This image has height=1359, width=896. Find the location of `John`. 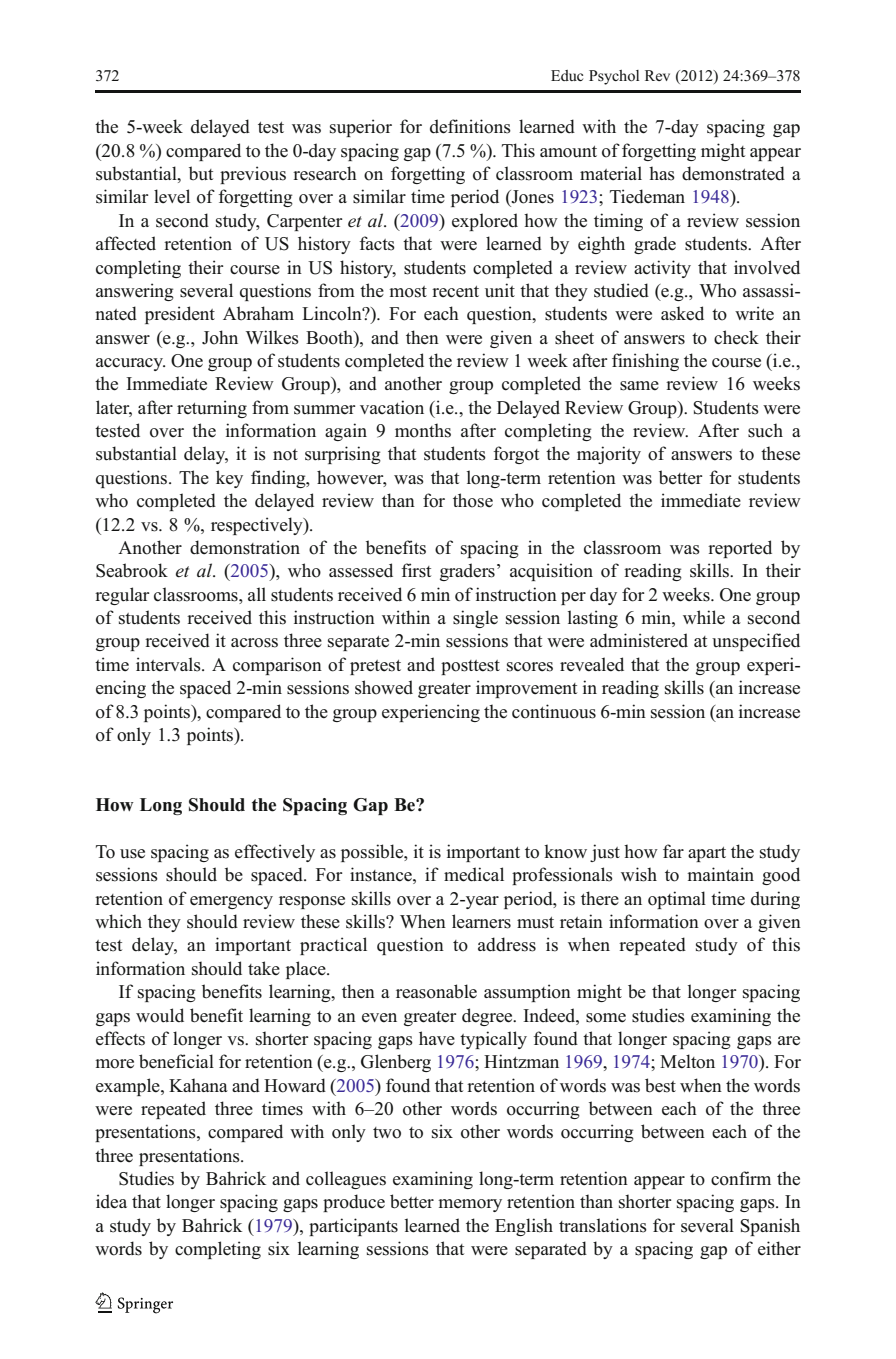

John is located at coordinates (220, 337).
